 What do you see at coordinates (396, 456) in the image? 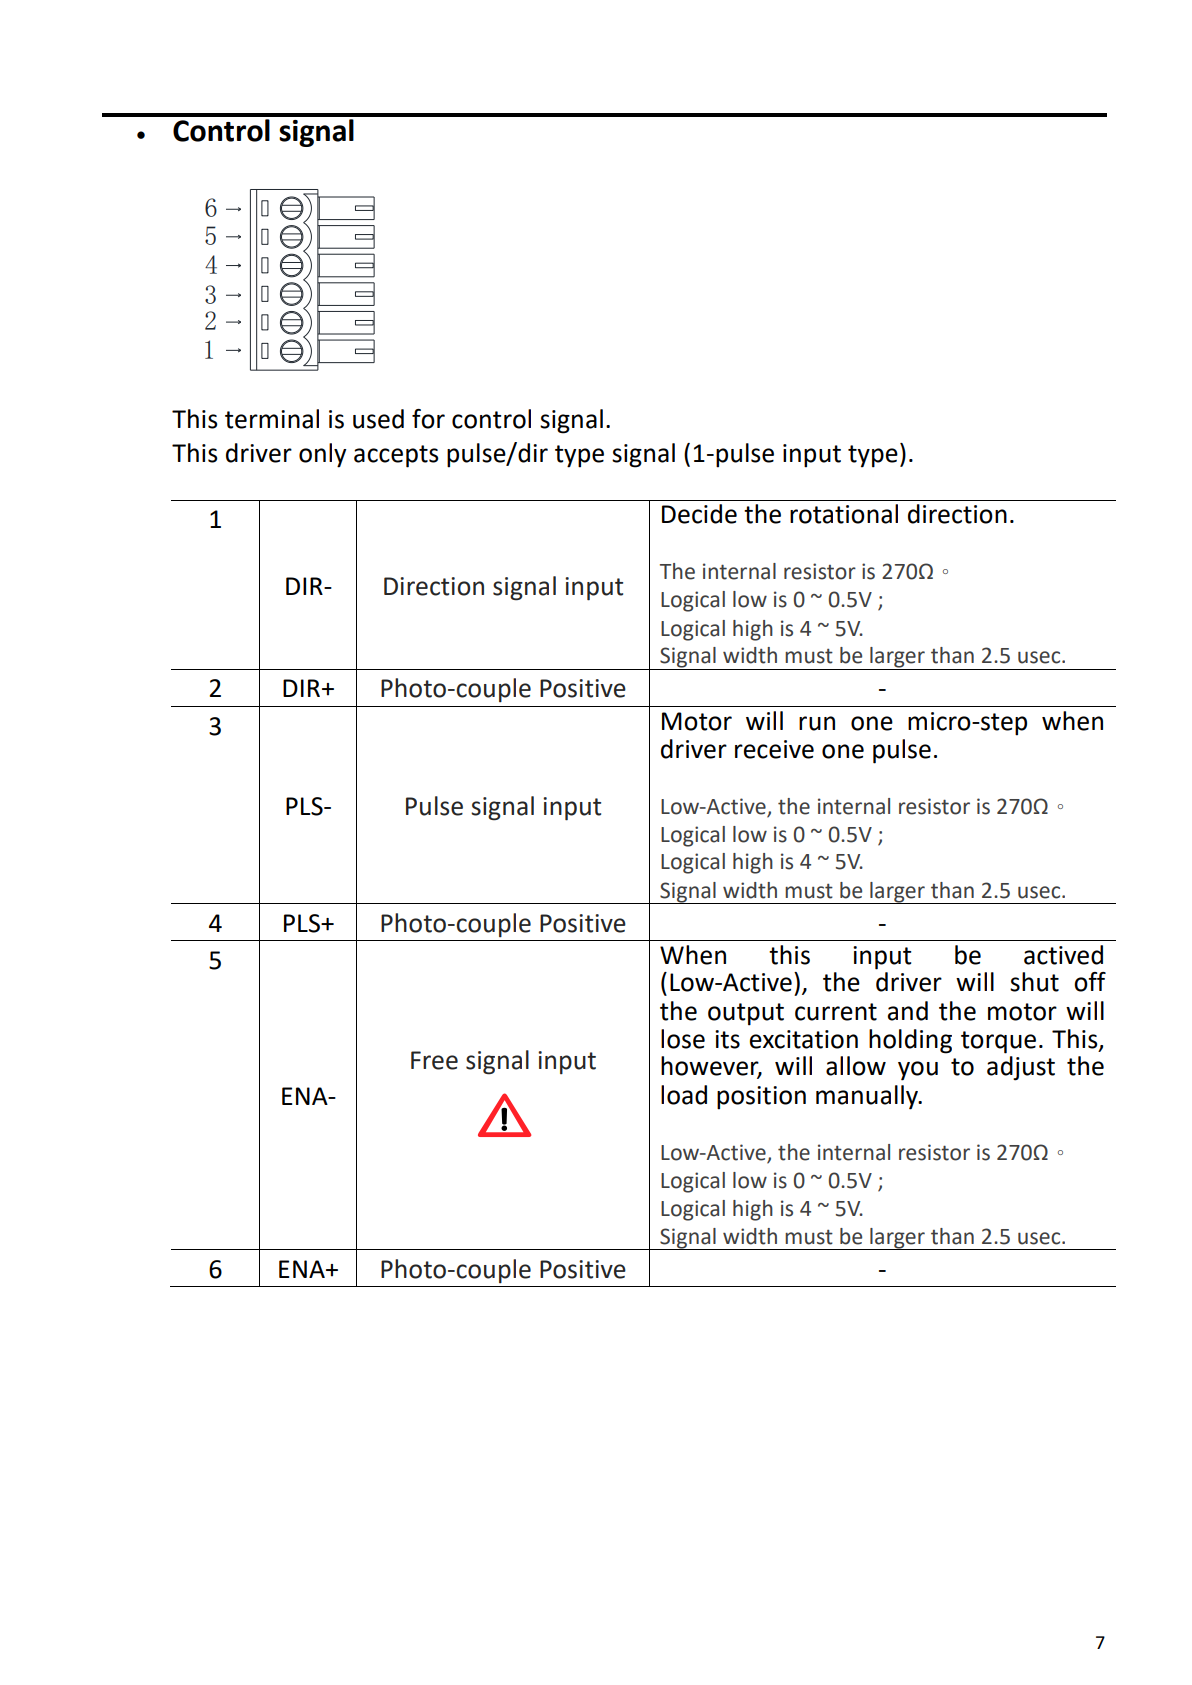
I see `accepts` at bounding box center [396, 456].
